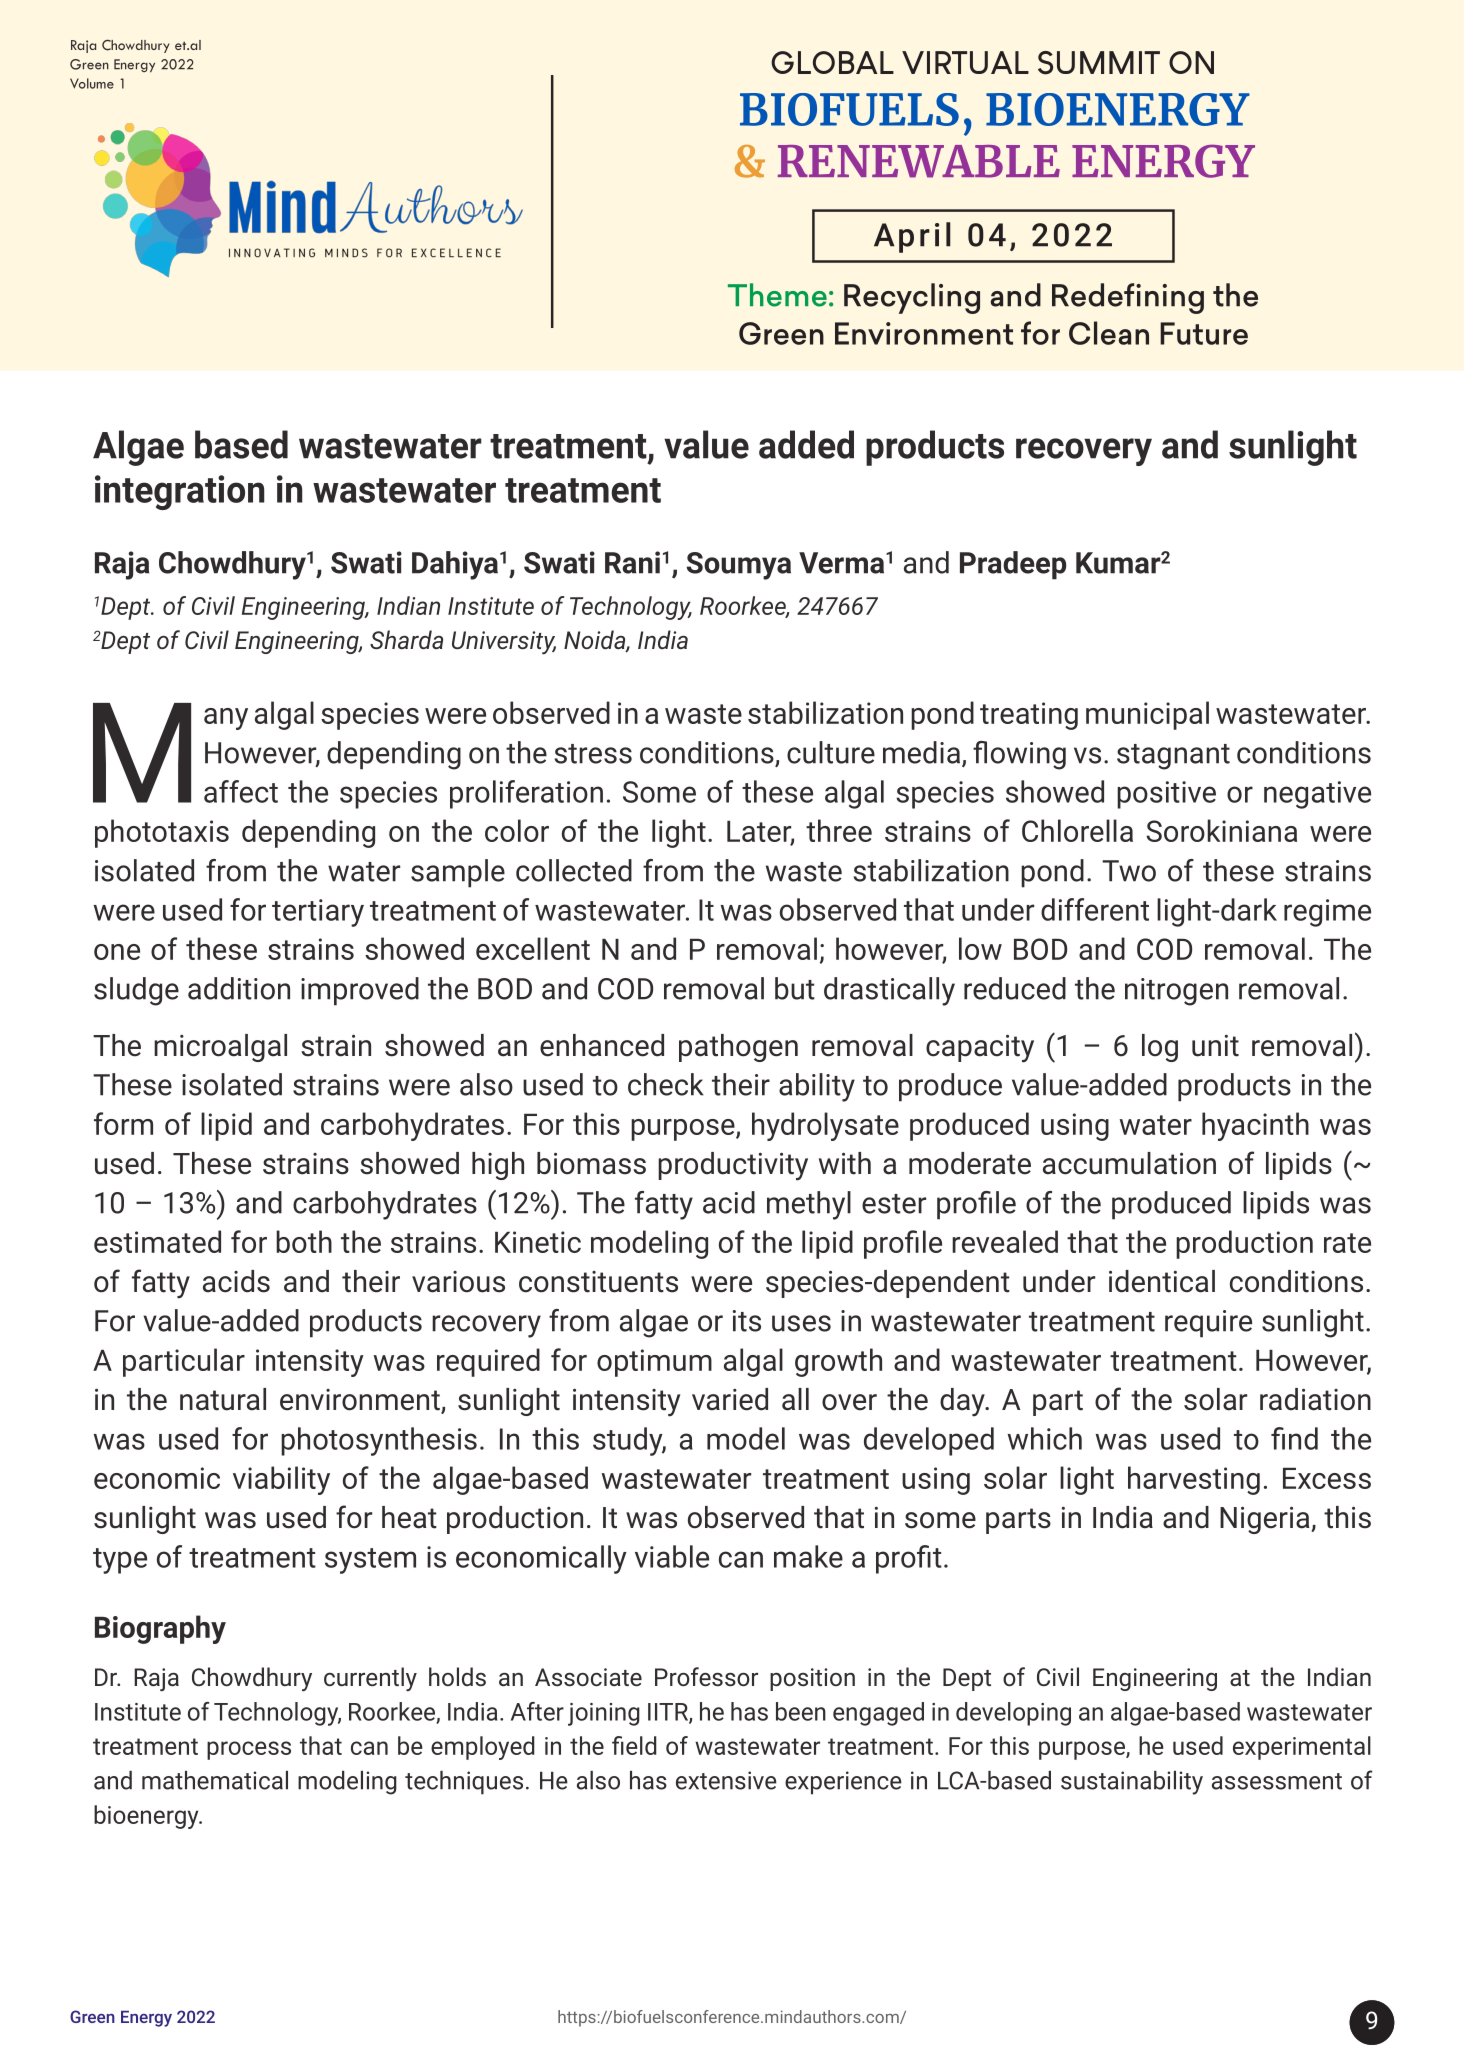 This document has height=2070, width=1464. Describe the element at coordinates (747, 1321) in the document. I see `its` at that location.
